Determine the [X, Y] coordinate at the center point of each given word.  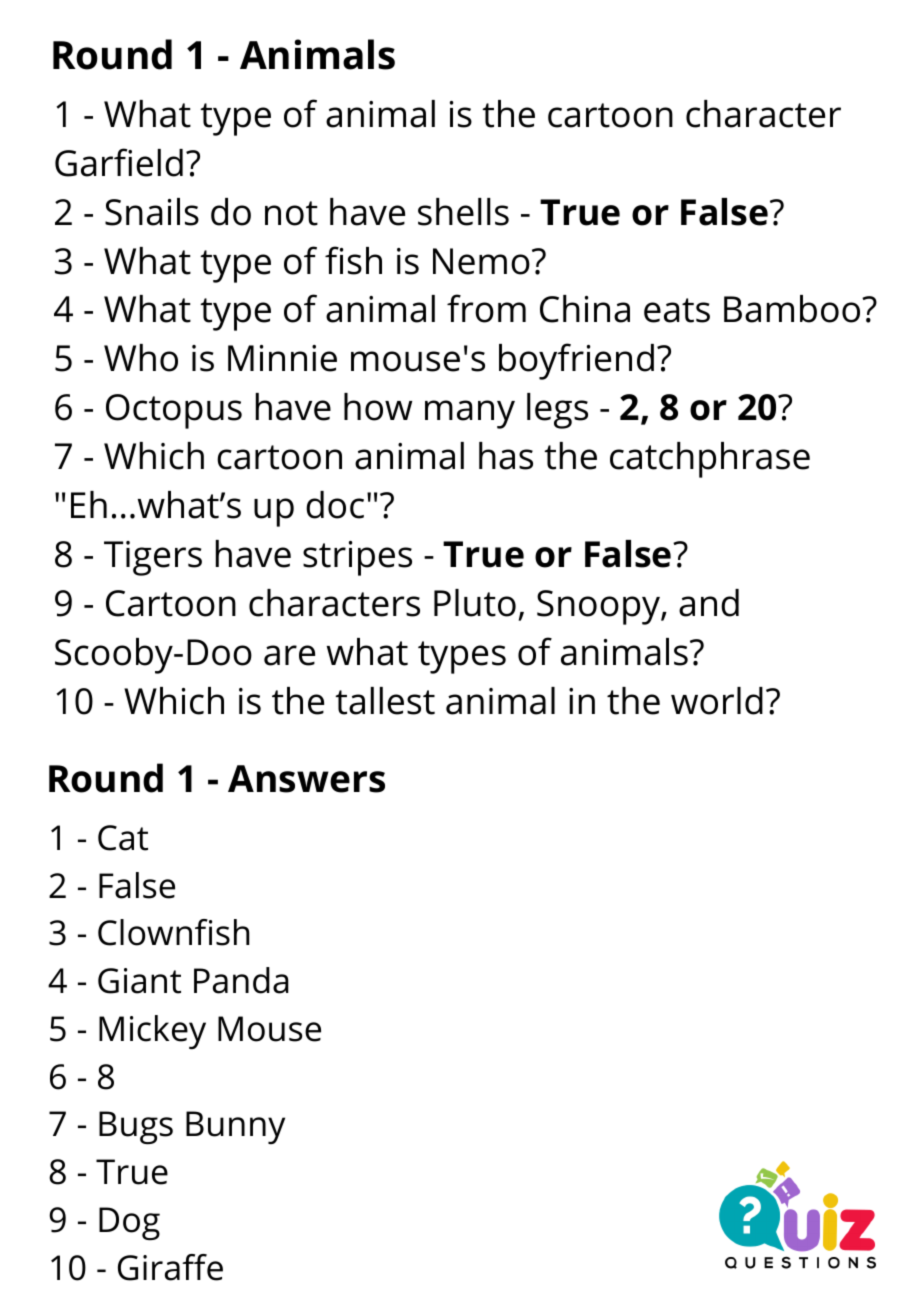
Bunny [235, 1127]
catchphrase [710, 460]
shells [463, 212]
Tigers [153, 558]
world [717, 701]
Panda [241, 980]
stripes [357, 558]
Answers [306, 779]
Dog [129, 1223]
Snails [152, 212]
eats [677, 310]
